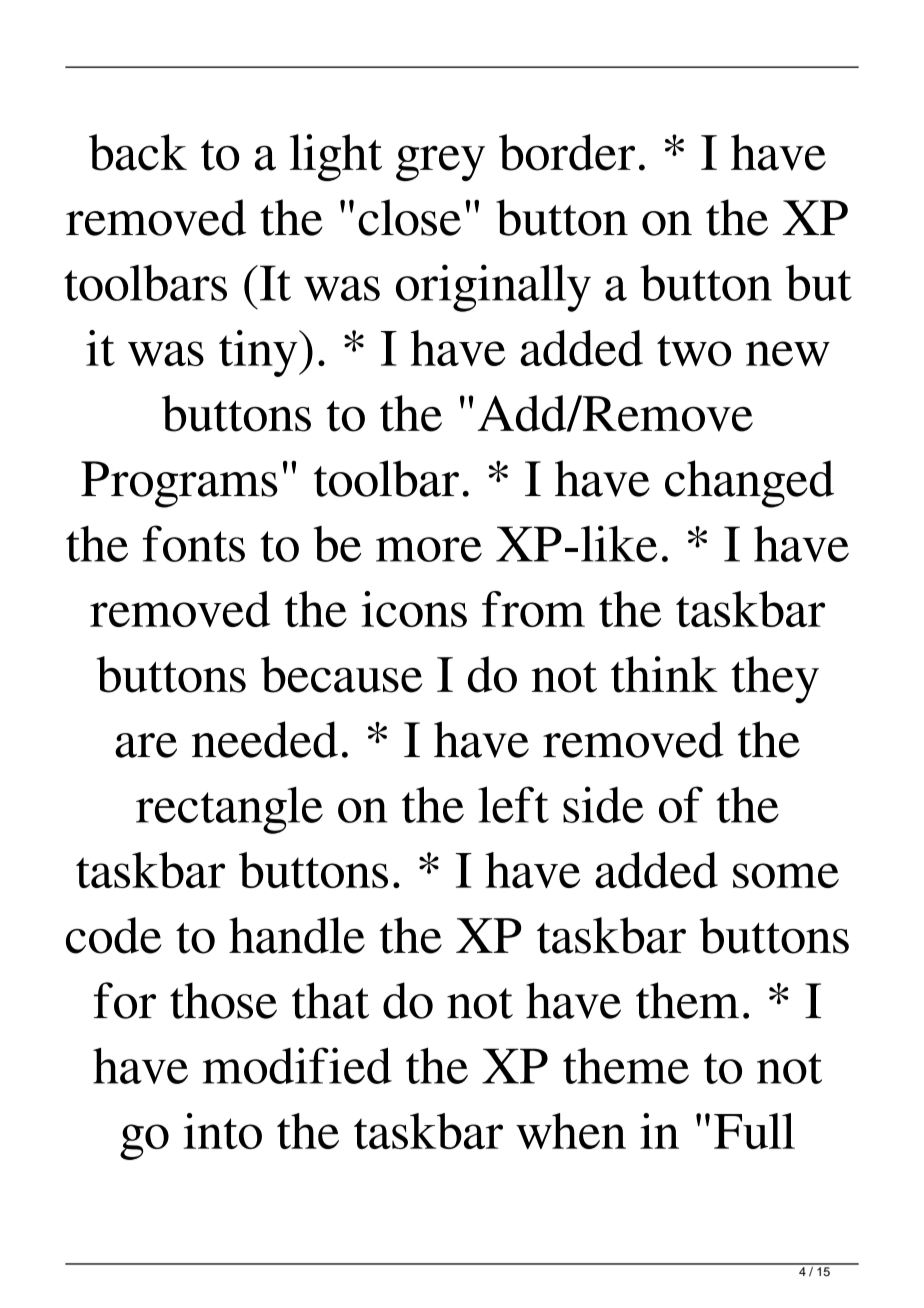 The width and height of the screenshot is (924, 1308). Describe the element at coordinates (567, 152) in the screenshot. I see `border` at that location.
